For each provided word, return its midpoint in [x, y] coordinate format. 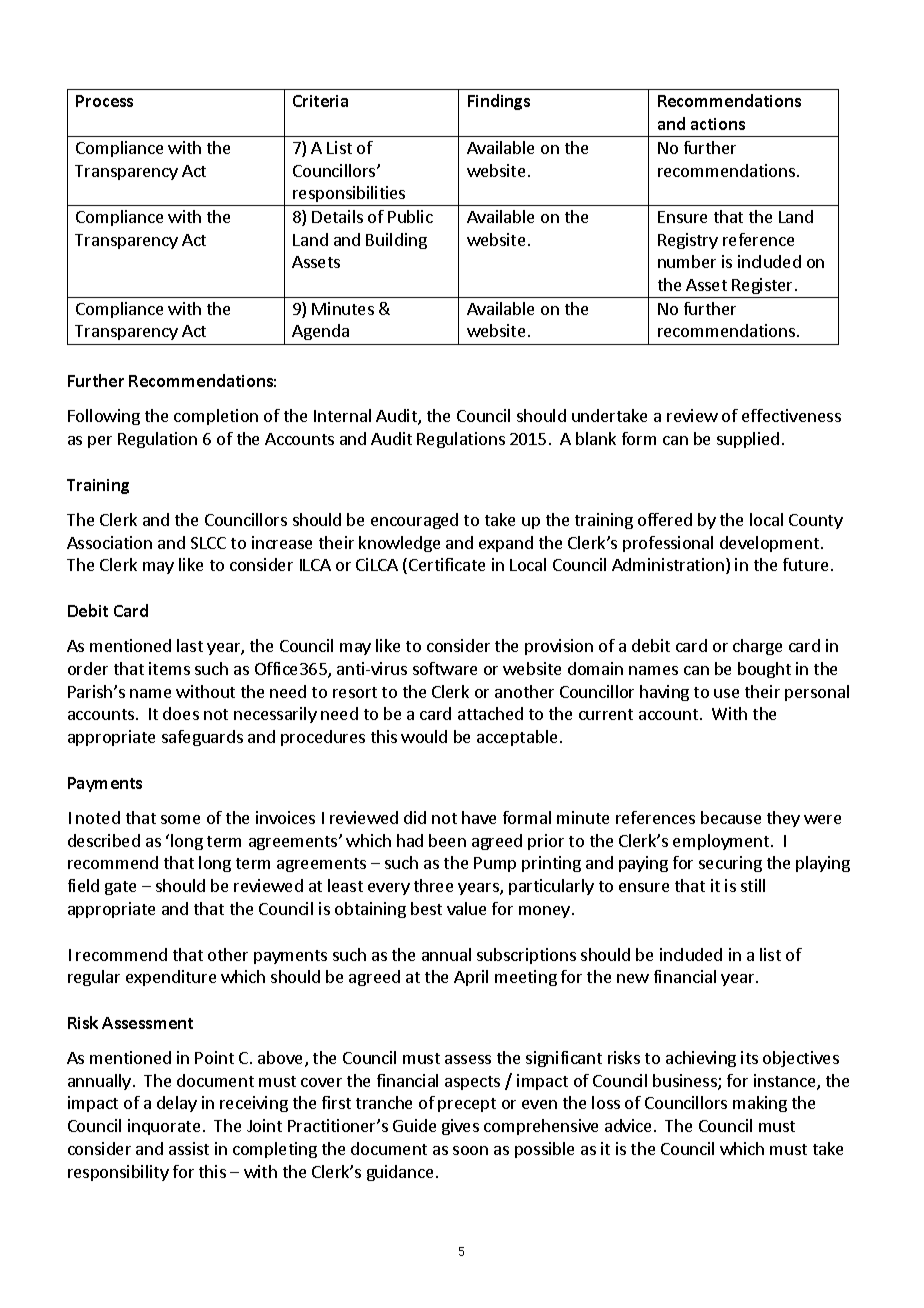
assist [189, 1148]
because [731, 817]
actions [718, 124]
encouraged [414, 521]
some [180, 819]
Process [104, 101]
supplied [748, 440]
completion [216, 417]
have [479, 817]
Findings [499, 102]
